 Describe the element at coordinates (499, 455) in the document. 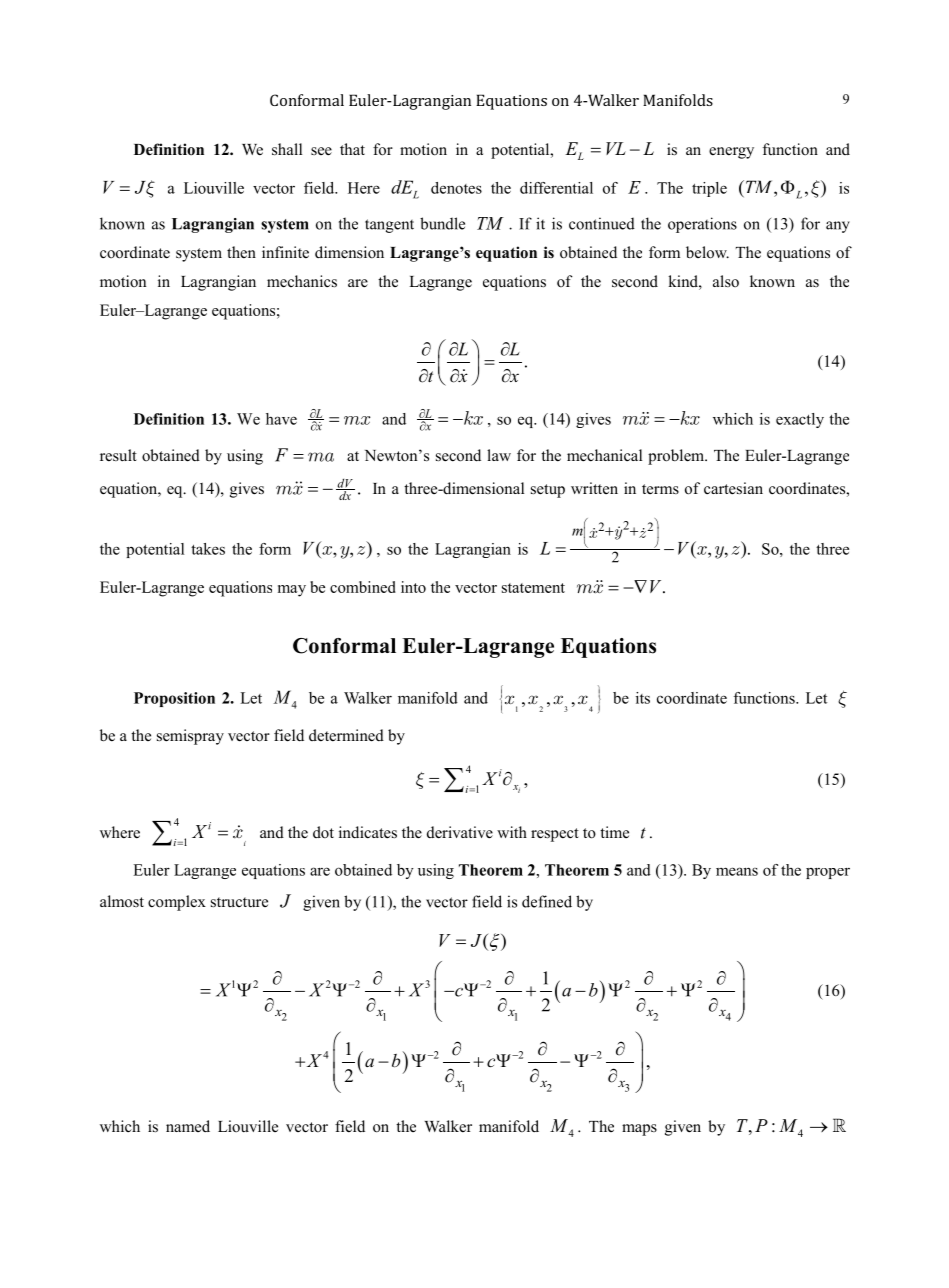

I see `law` at that location.
